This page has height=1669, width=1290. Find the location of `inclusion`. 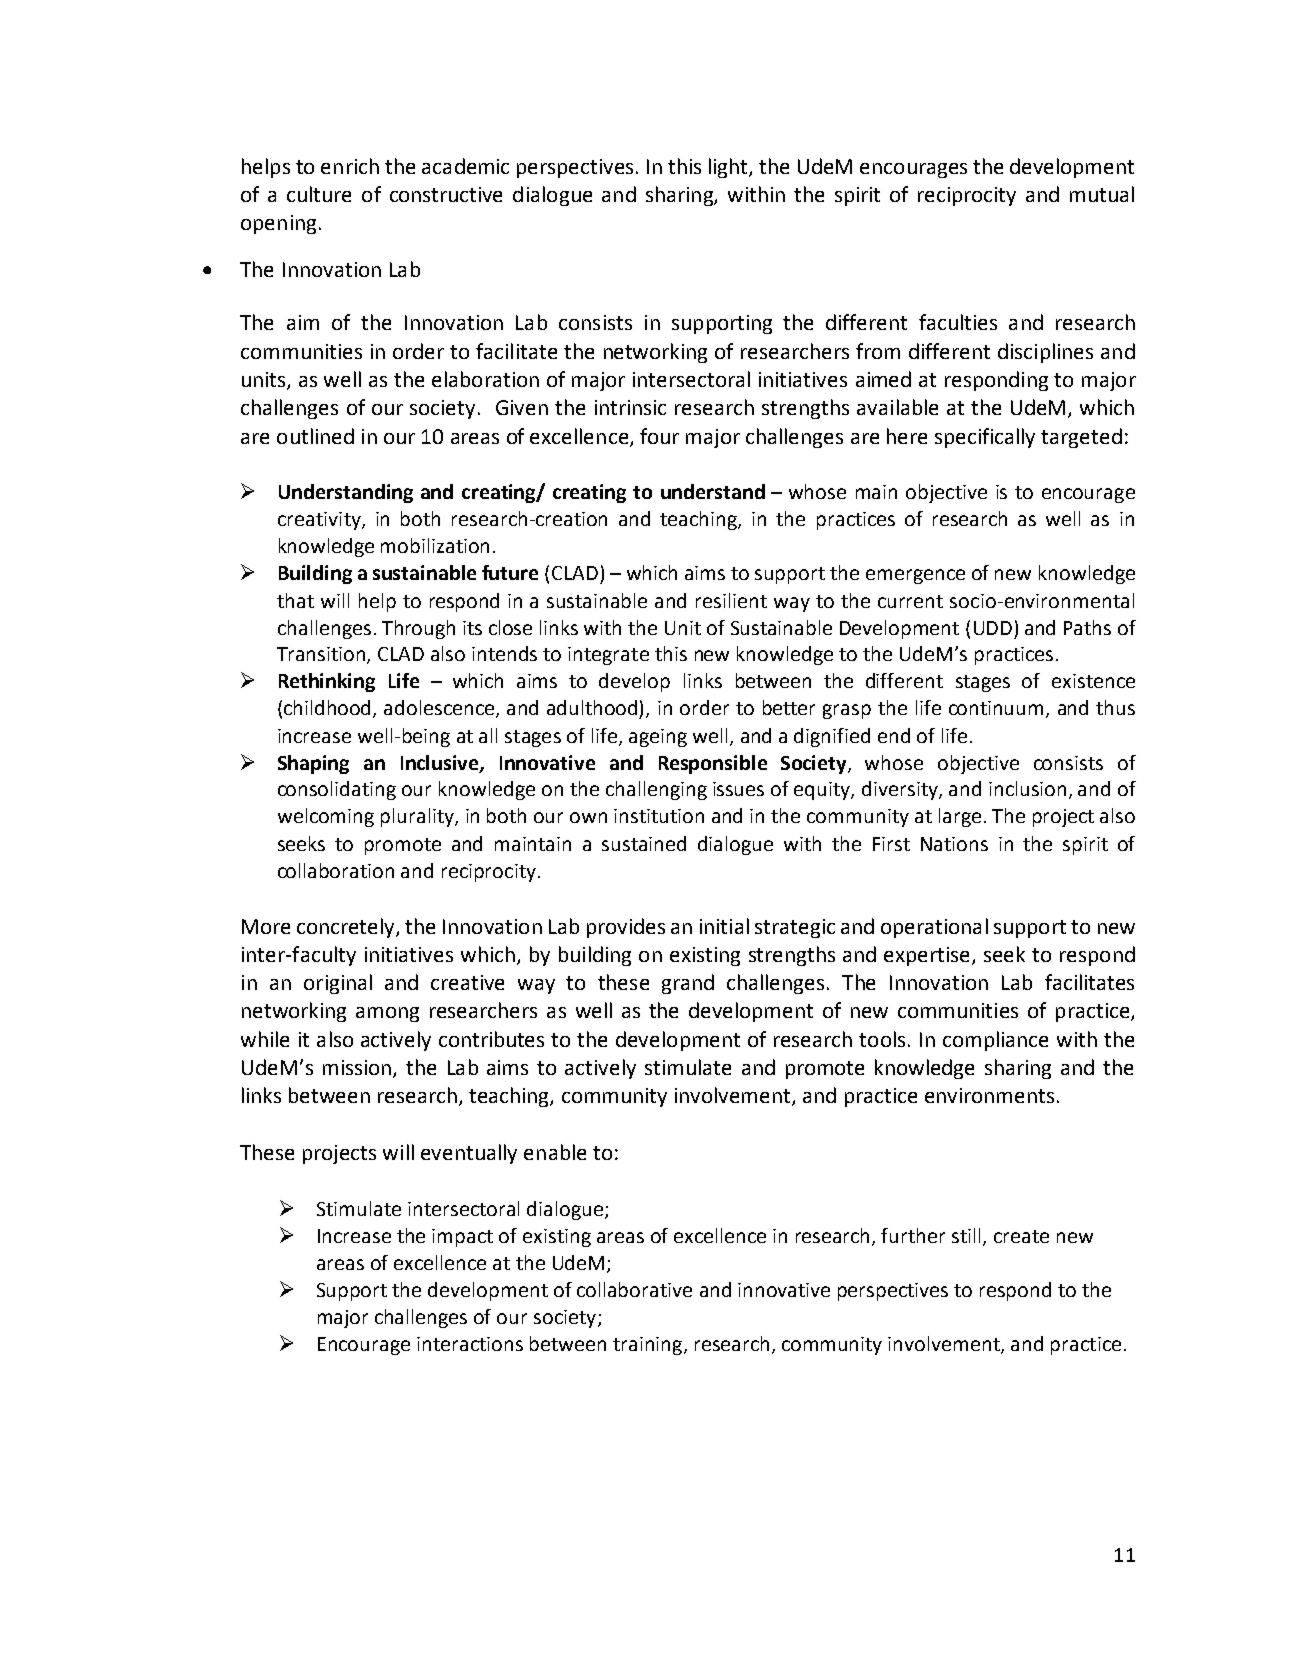

inclusion is located at coordinates (1027, 788).
